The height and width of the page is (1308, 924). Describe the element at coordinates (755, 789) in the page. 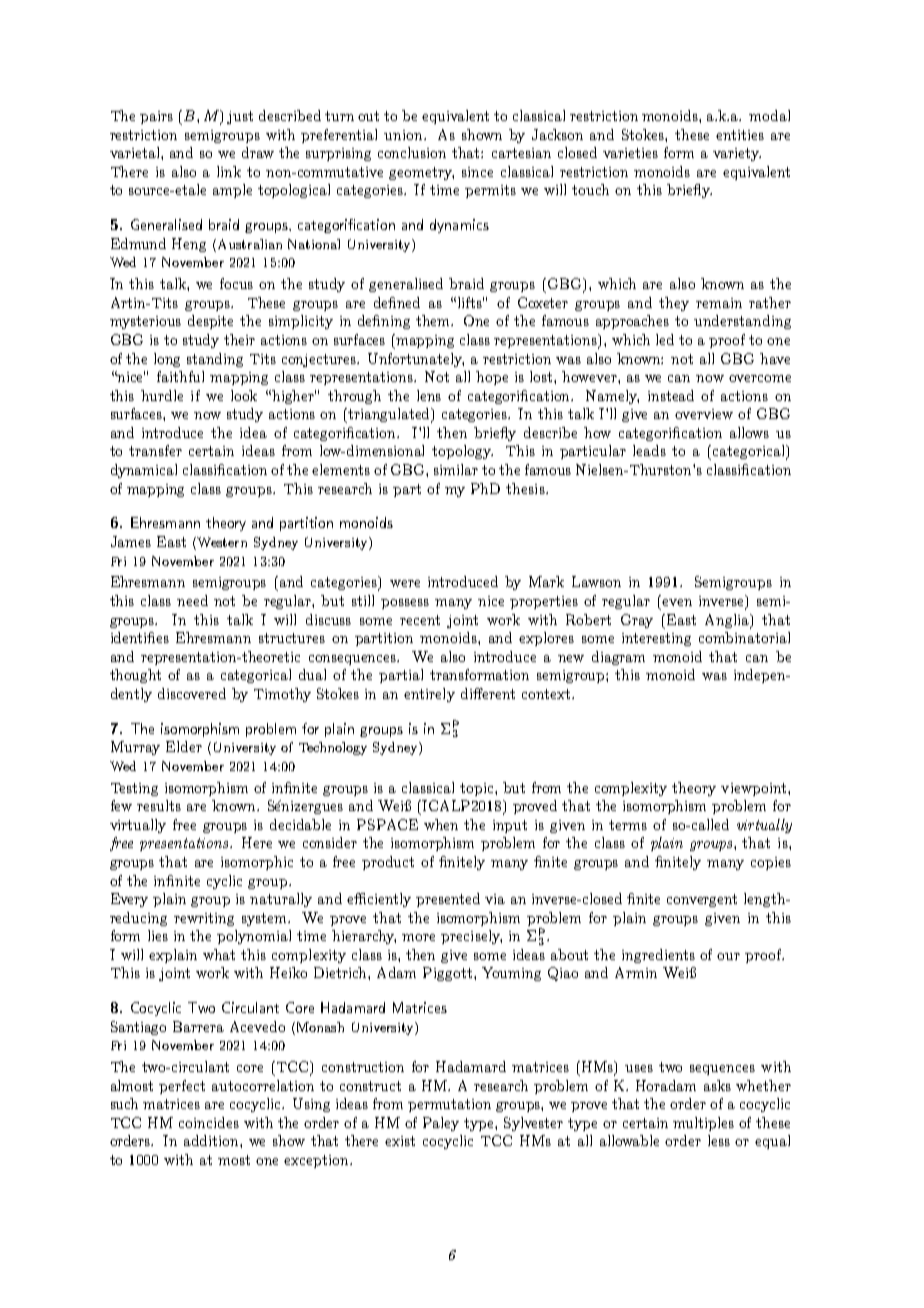

I see `viewpoint` at that location.
